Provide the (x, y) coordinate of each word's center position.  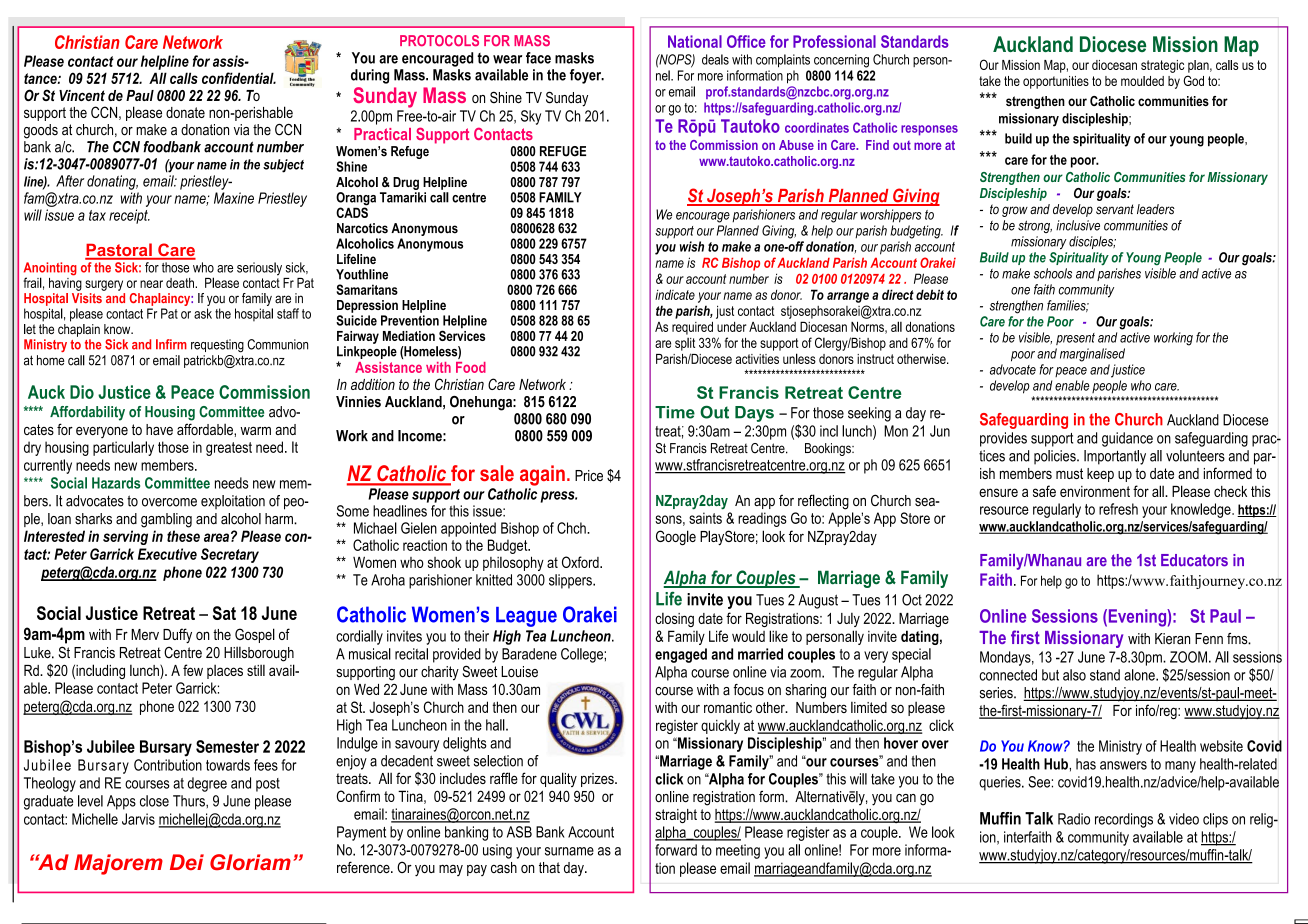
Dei (187, 862)
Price (589, 475)
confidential (239, 78)
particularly (123, 448)
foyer (587, 76)
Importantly (1115, 457)
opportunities (1056, 82)
